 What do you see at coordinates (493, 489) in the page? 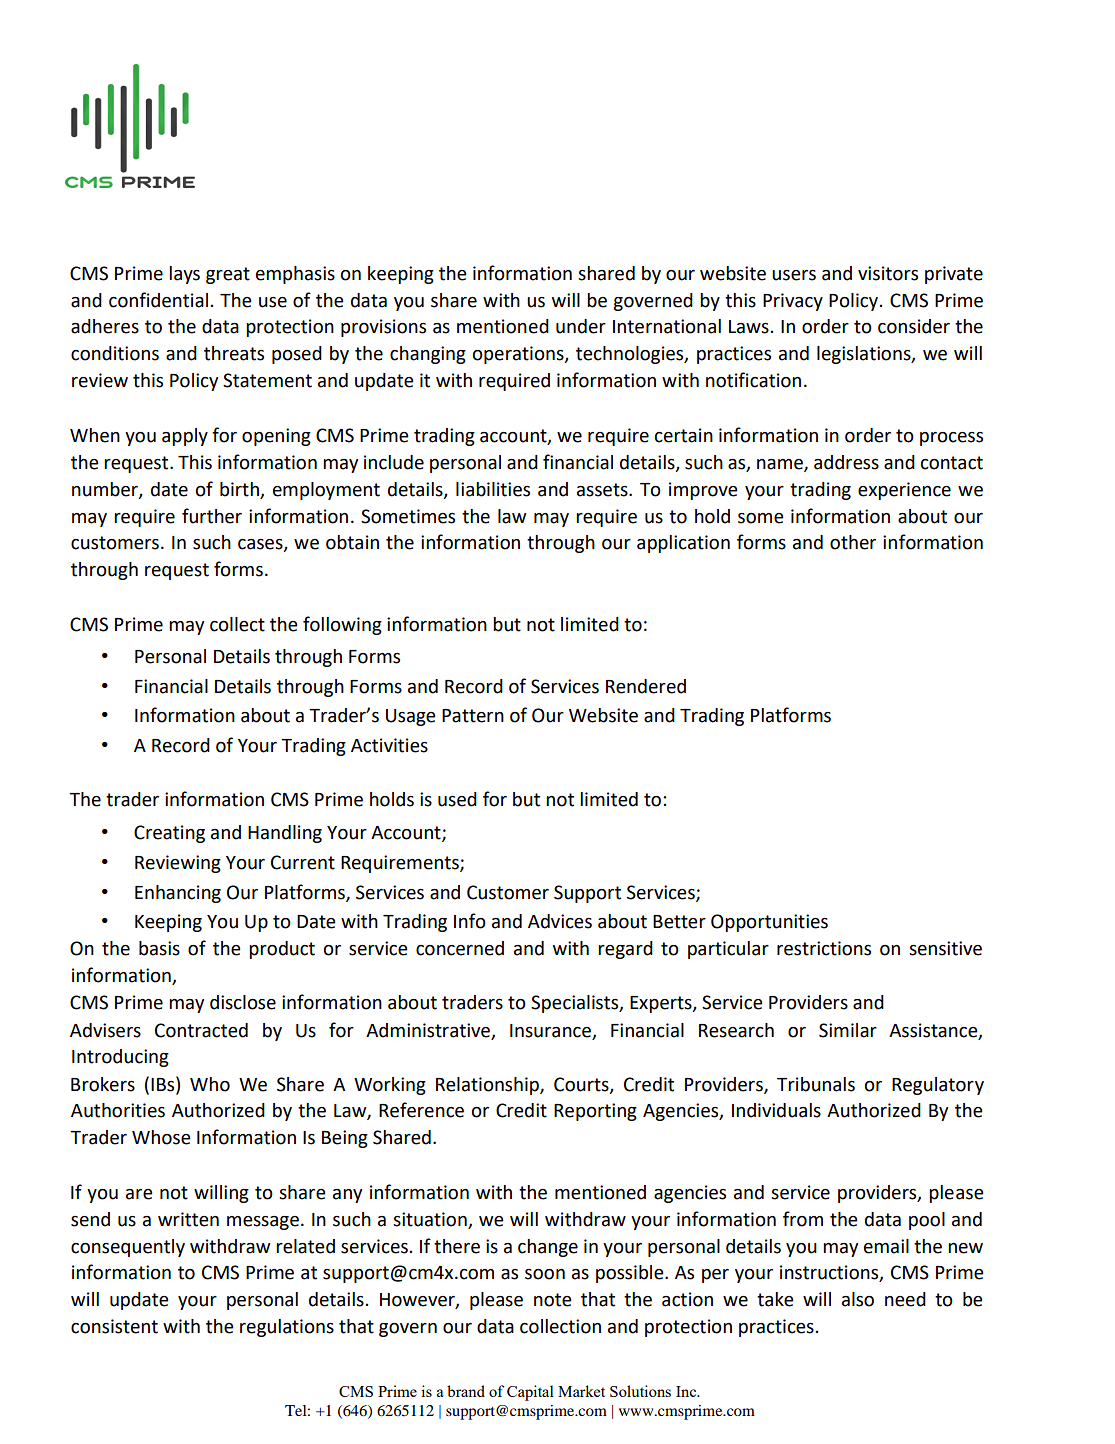
I see `liabilities` at bounding box center [493, 489].
